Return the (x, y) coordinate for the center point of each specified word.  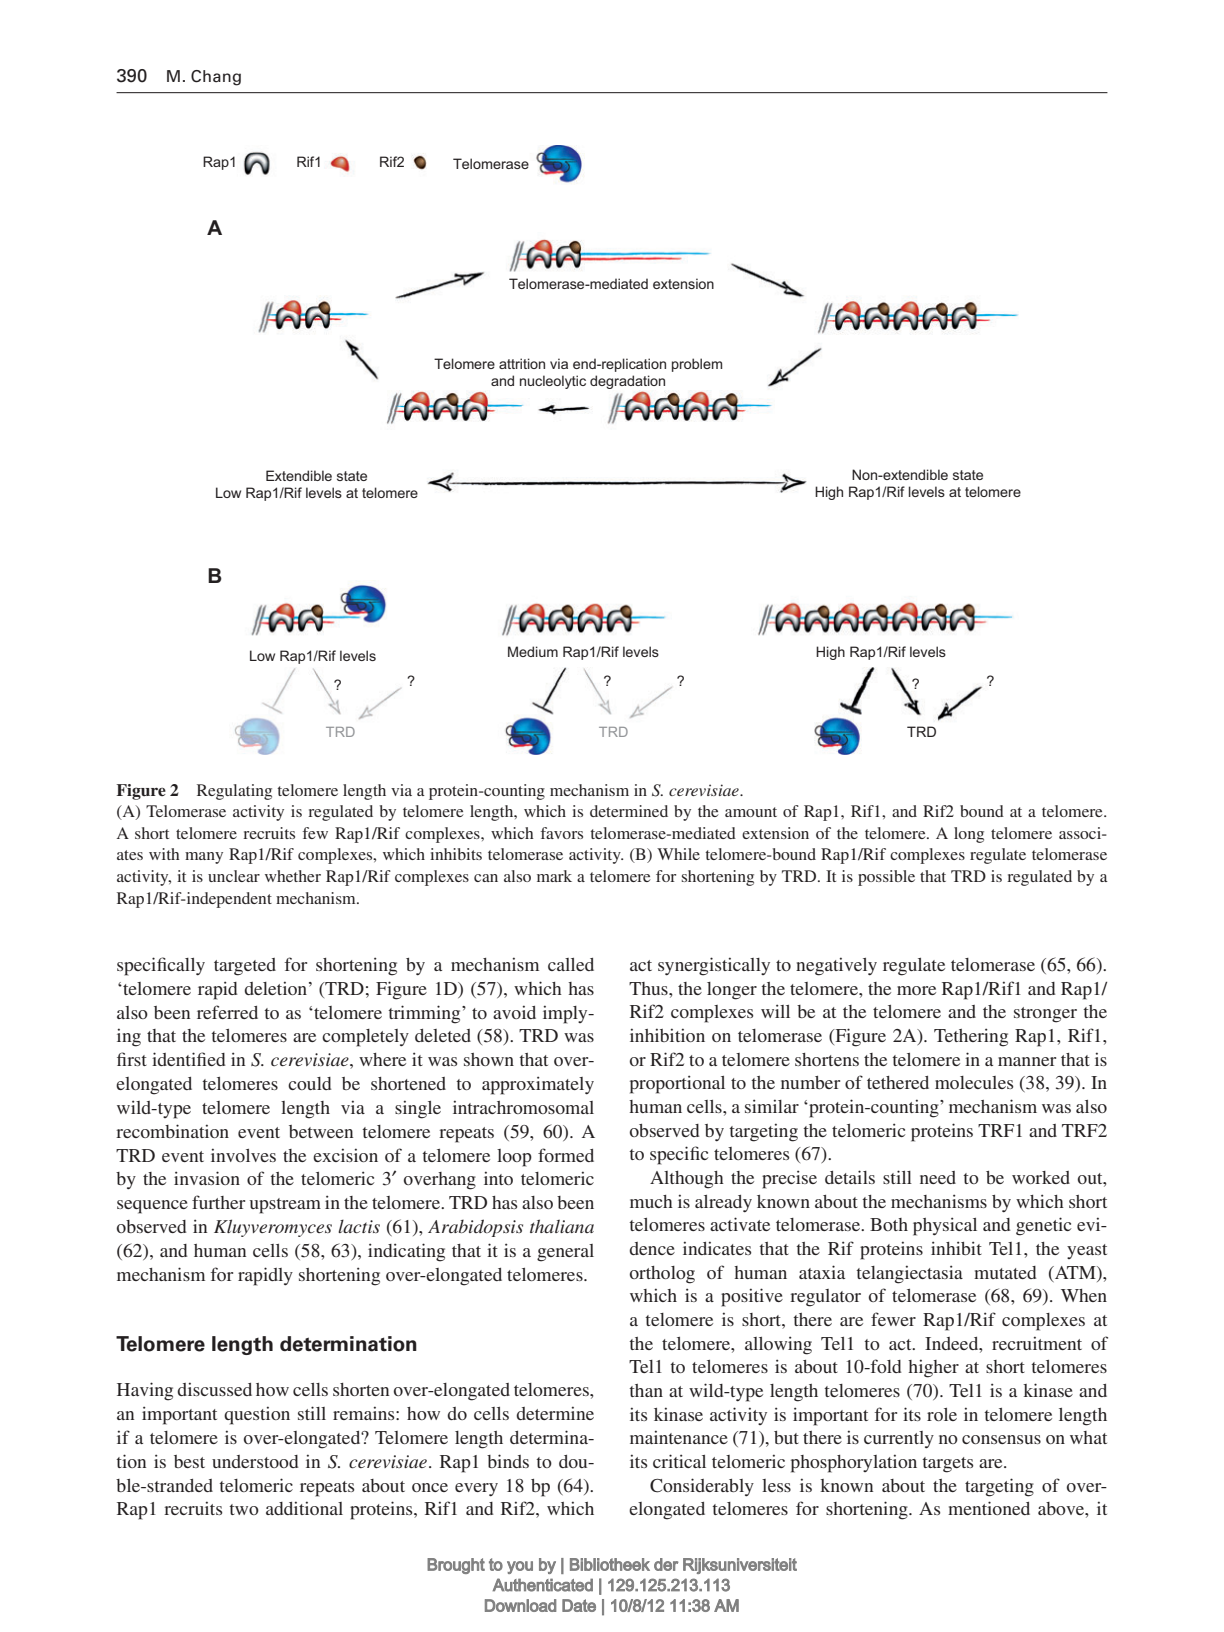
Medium (533, 651)
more (916, 990)
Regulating (234, 792)
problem (697, 365)
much (651, 1201)
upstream (285, 1206)
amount (751, 812)
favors (562, 833)
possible (886, 878)
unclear (234, 876)
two (244, 1509)
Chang (216, 78)
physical (945, 1226)
